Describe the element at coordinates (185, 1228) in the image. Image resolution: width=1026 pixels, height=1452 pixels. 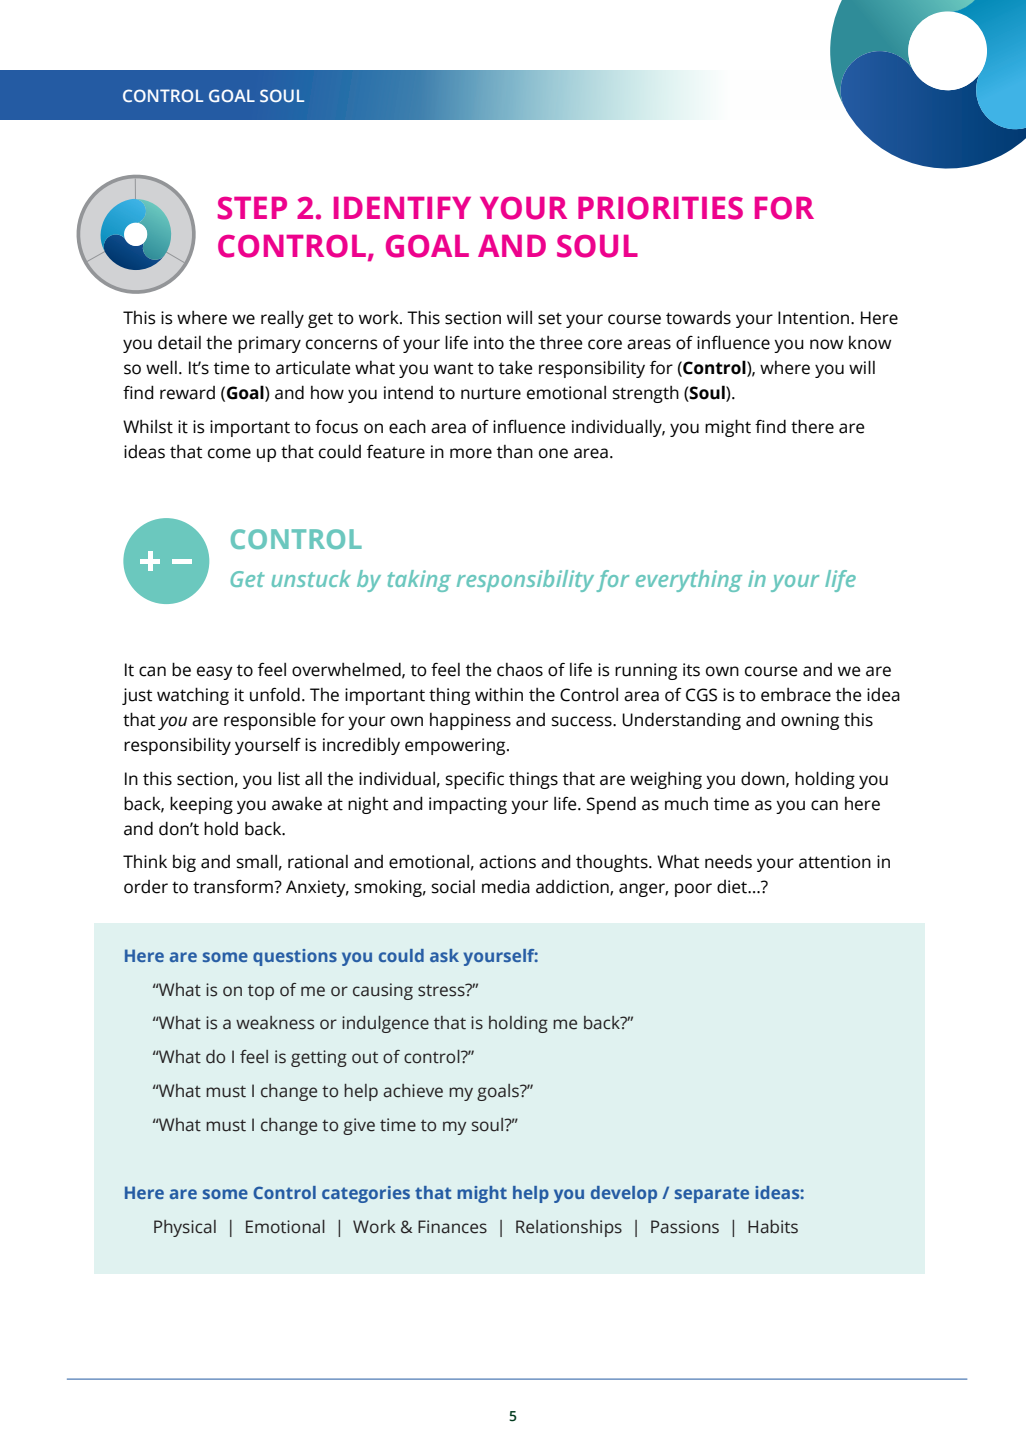
I see `Physical` at that location.
